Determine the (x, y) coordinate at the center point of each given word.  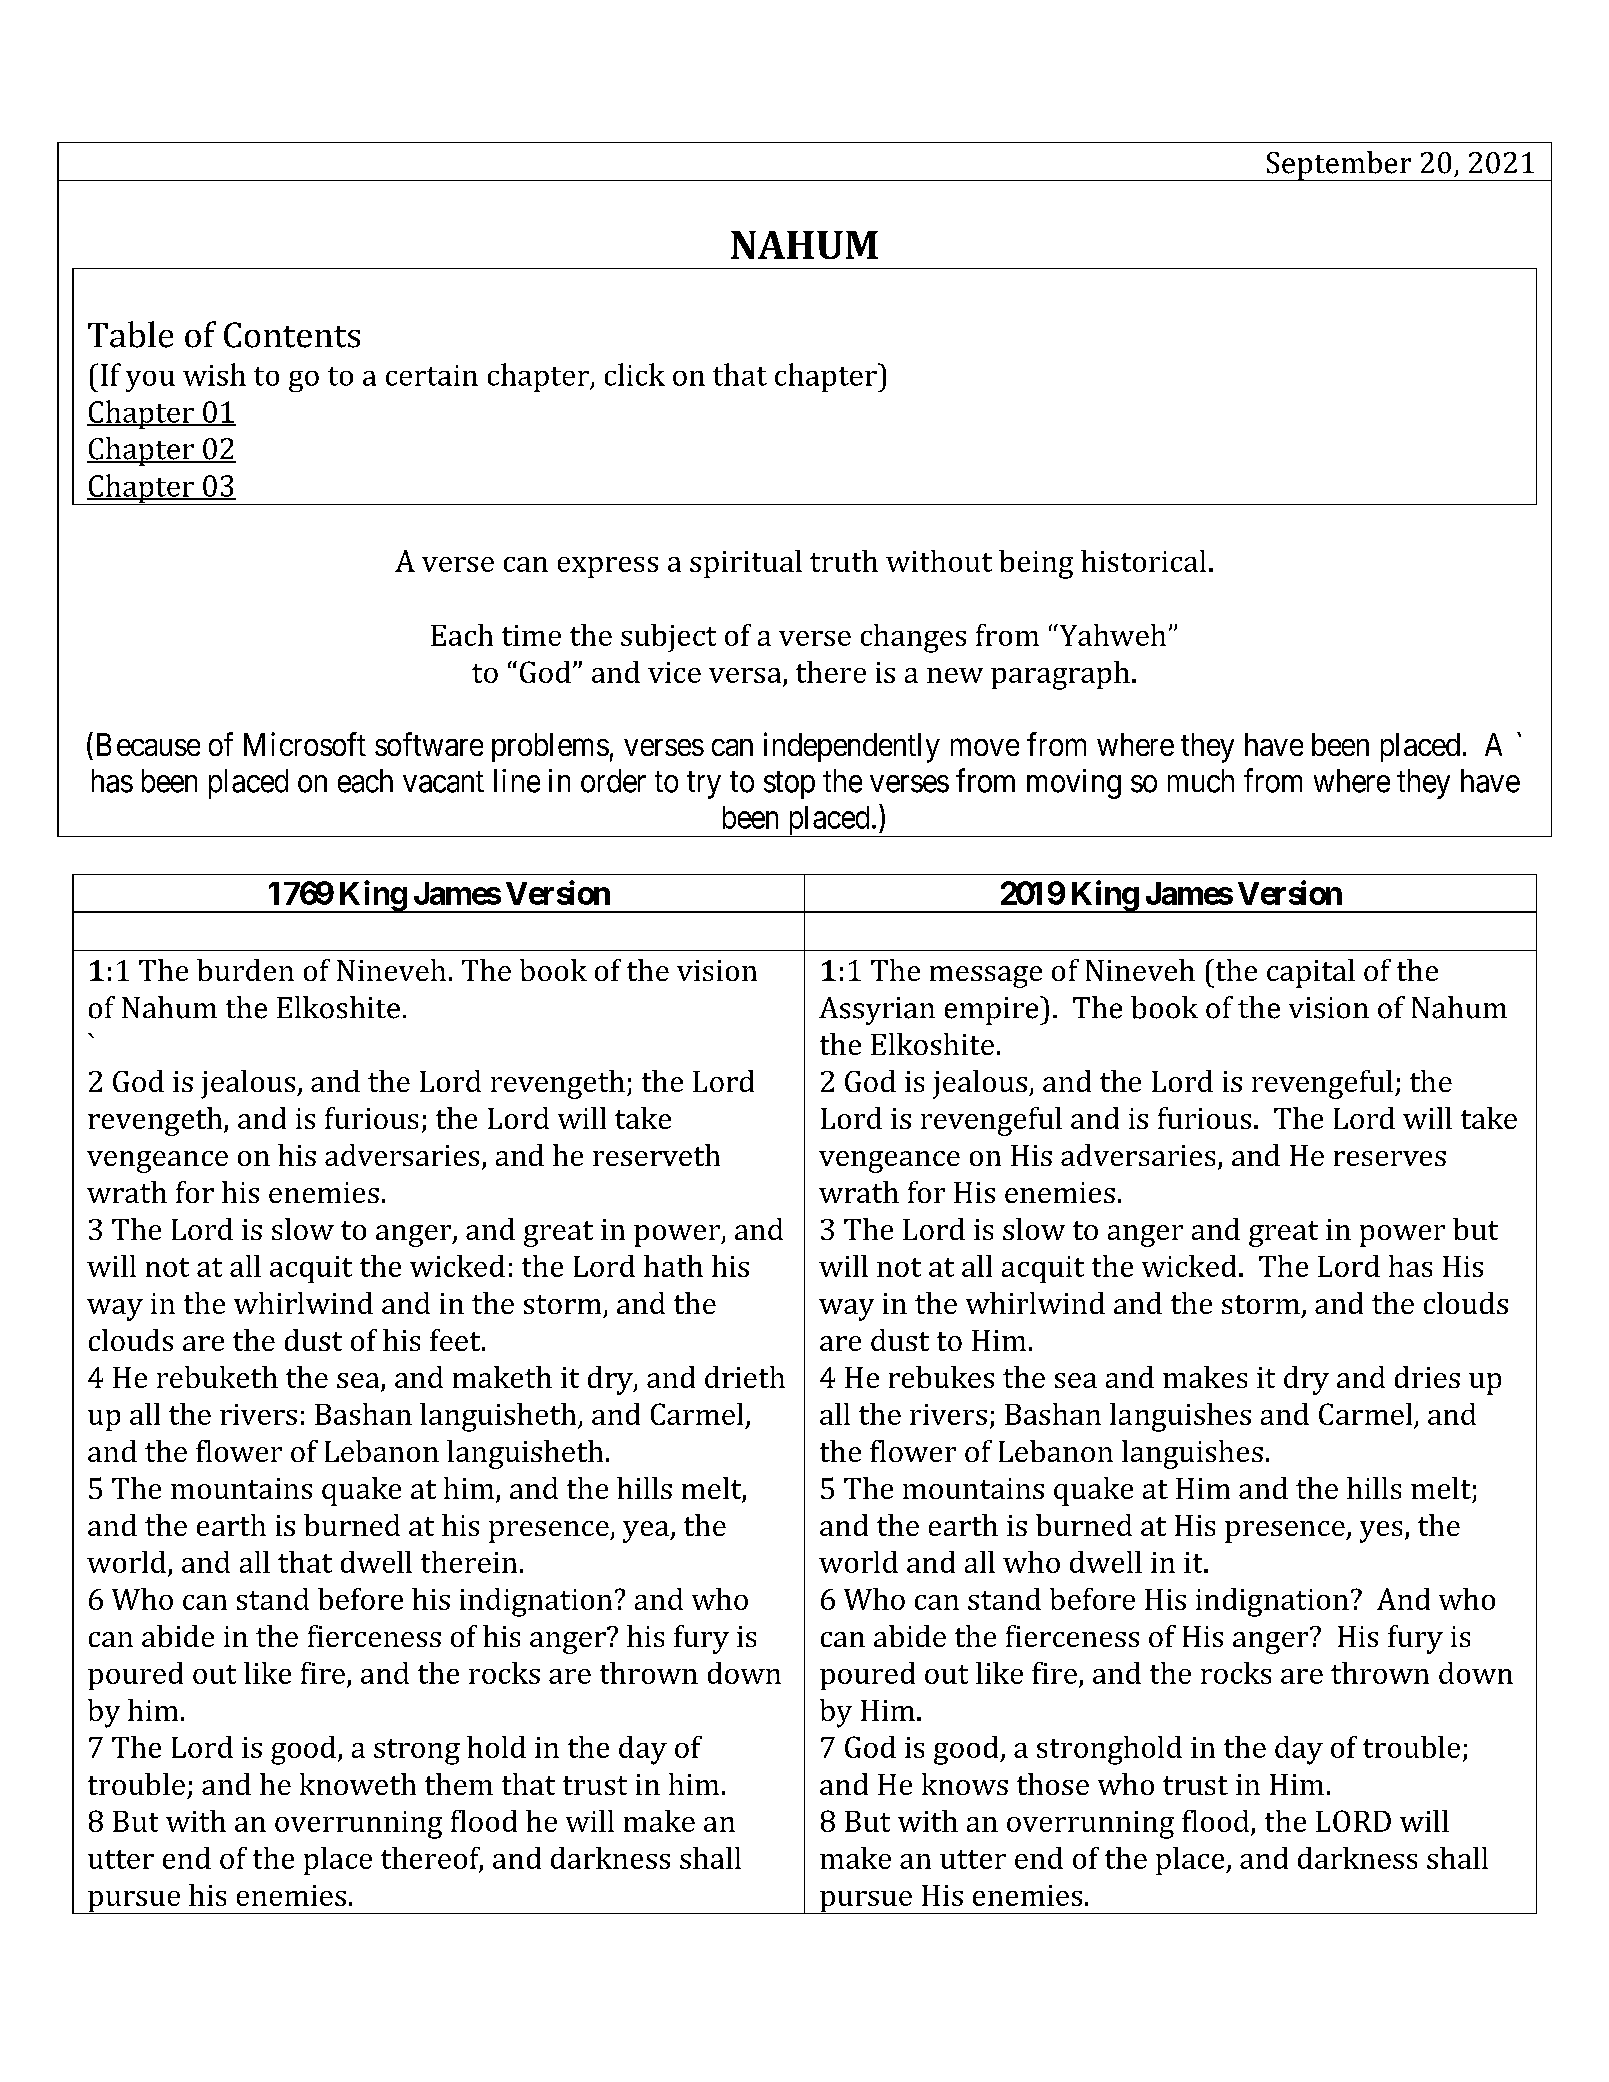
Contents (292, 335)
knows (965, 1784)
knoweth (358, 1784)
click (635, 374)
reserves (1390, 1158)
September (1339, 166)
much (1201, 781)
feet (456, 1340)
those (1053, 1784)
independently (852, 747)
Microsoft (305, 744)
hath (673, 1266)
